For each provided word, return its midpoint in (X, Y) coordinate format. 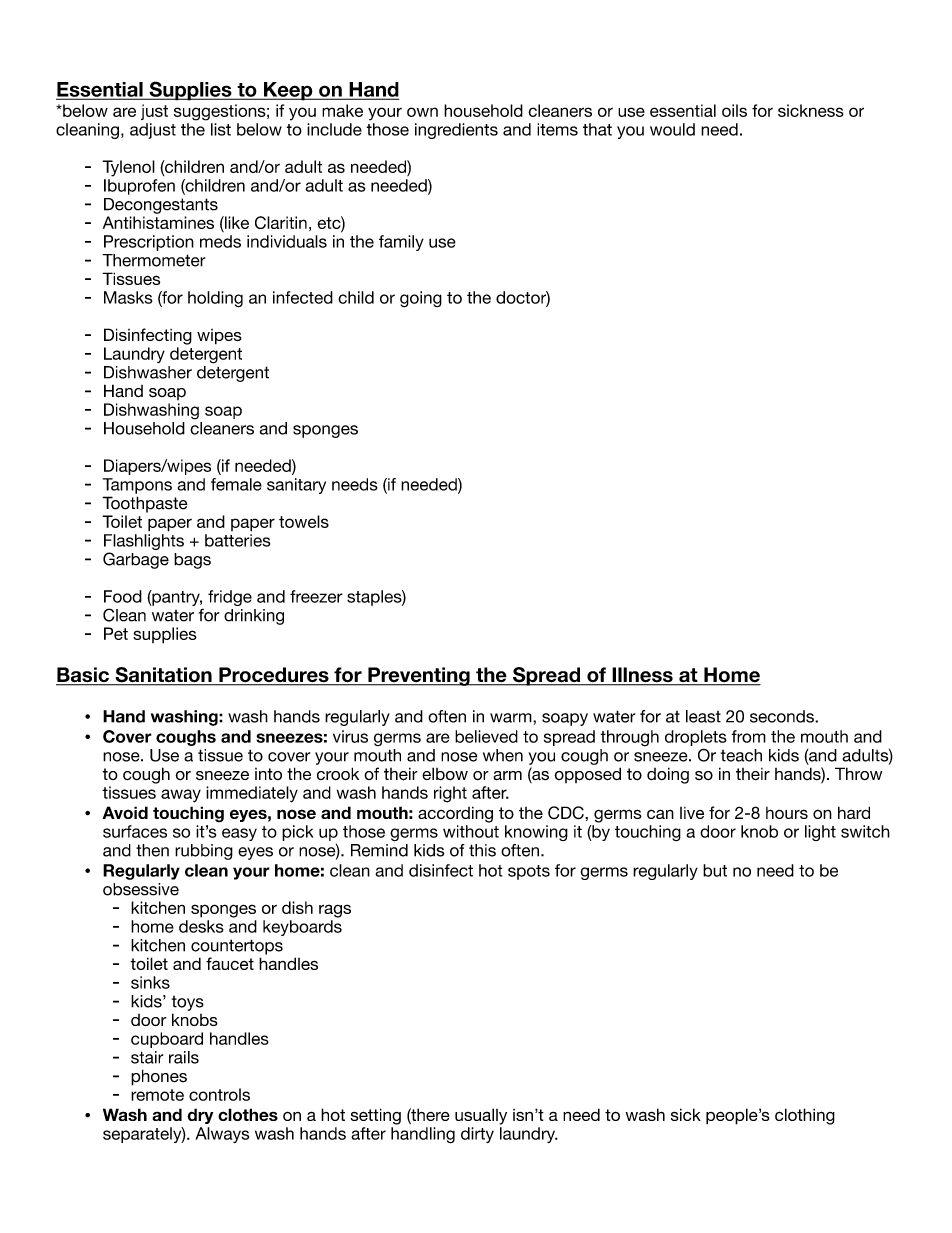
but (715, 870)
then (152, 850)
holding (215, 299)
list (221, 129)
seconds (783, 716)
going (421, 299)
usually (481, 1116)
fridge (230, 598)
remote (157, 1095)
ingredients (456, 131)
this (482, 850)
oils (734, 110)
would (672, 129)
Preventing (419, 676)
